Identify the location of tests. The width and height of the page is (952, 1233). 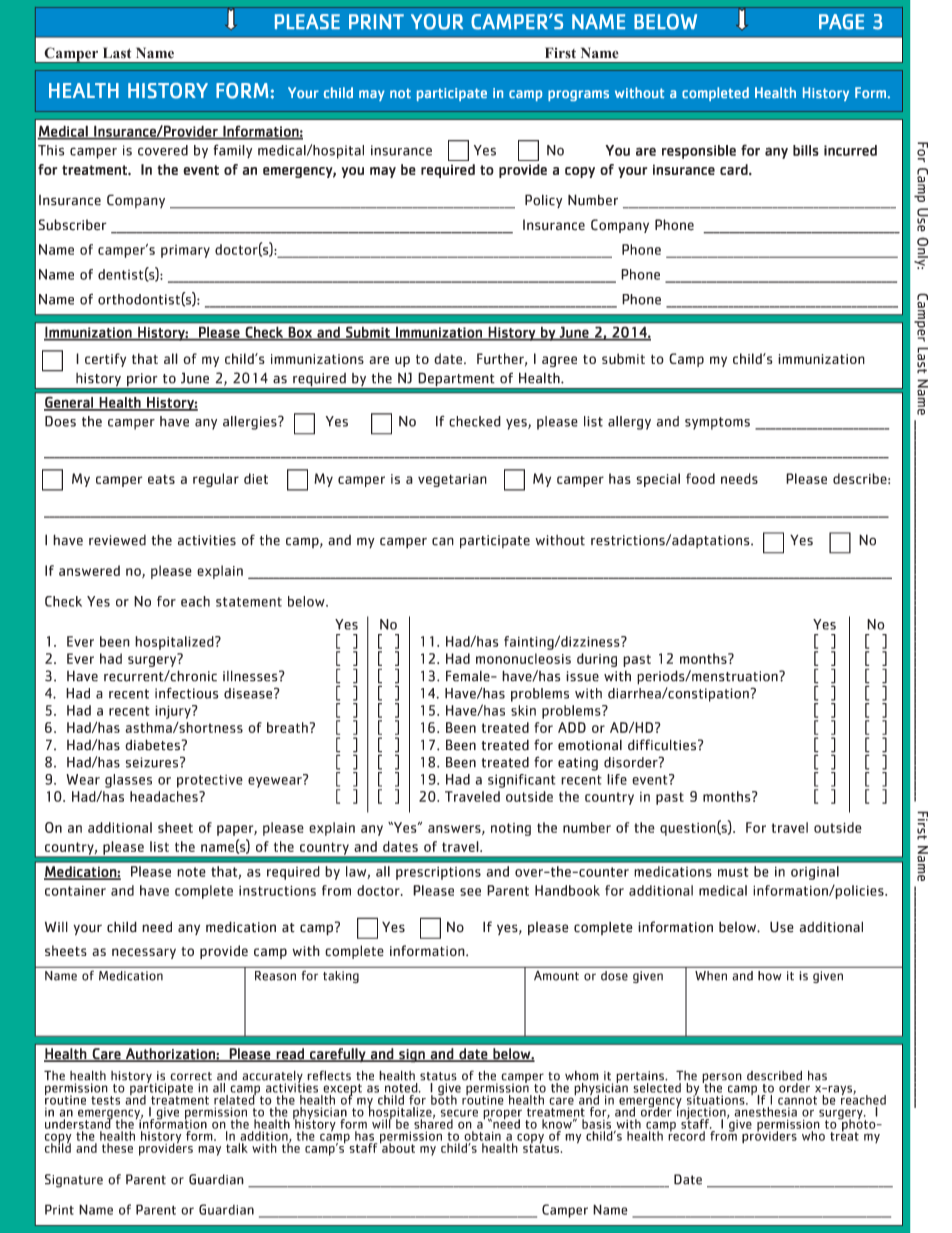
(105, 1100).
